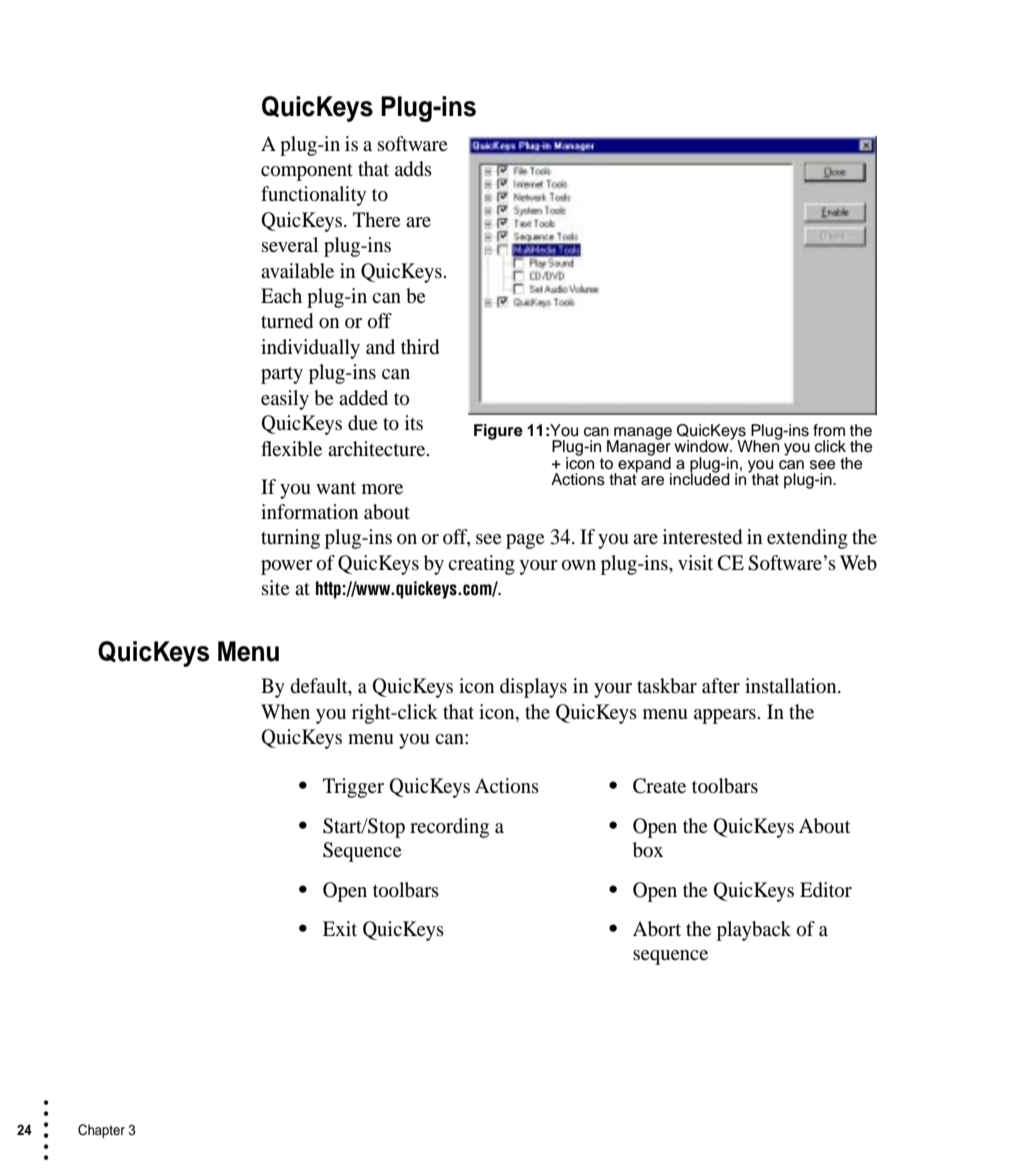 The image size is (1012, 1176). I want to click on Chapter, so click(101, 1131).
